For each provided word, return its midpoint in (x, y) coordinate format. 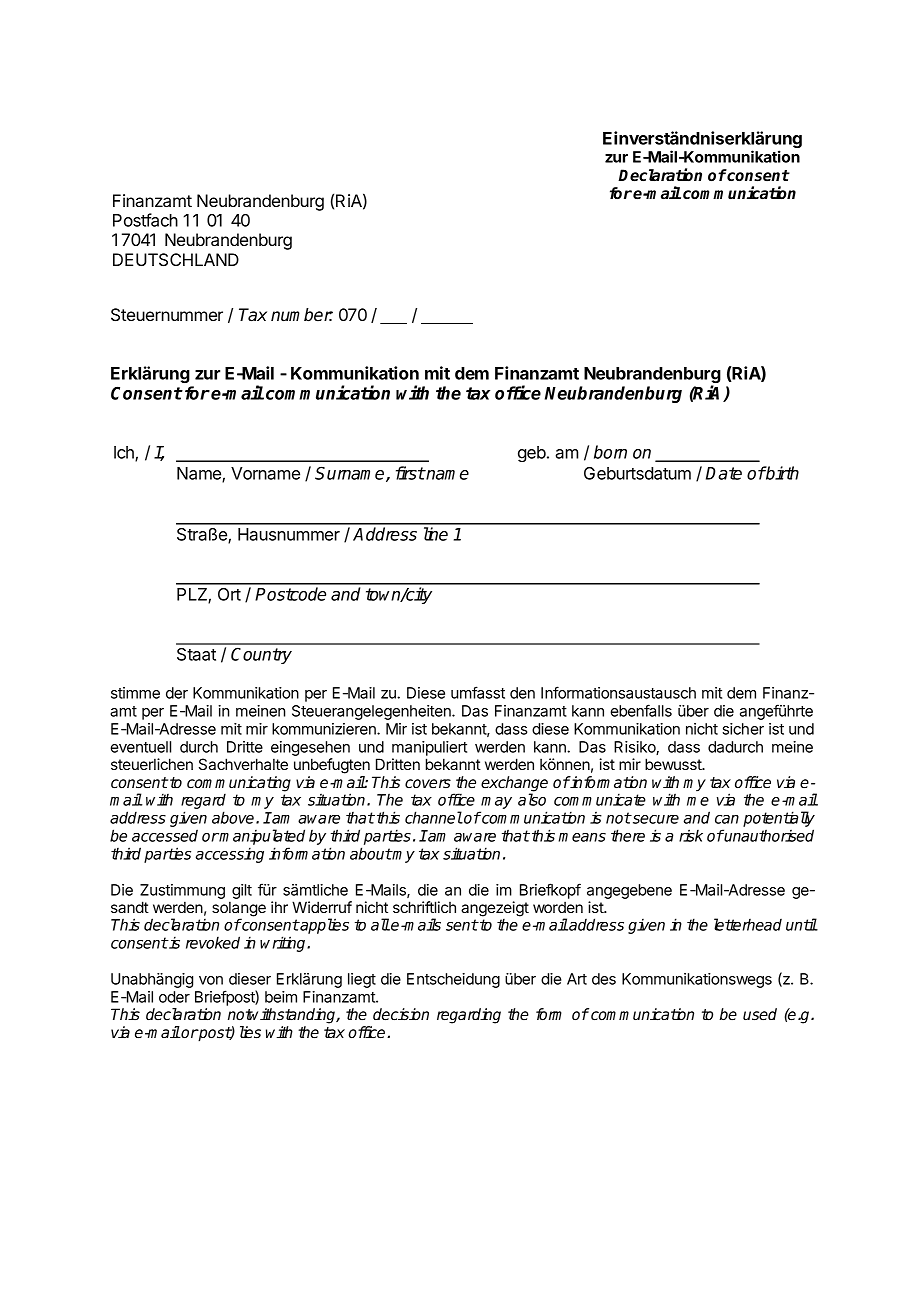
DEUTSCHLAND (176, 260)
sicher (743, 729)
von (211, 980)
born (610, 452)
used (760, 1014)
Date (724, 473)
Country (261, 655)
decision (401, 1014)
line (436, 534)
